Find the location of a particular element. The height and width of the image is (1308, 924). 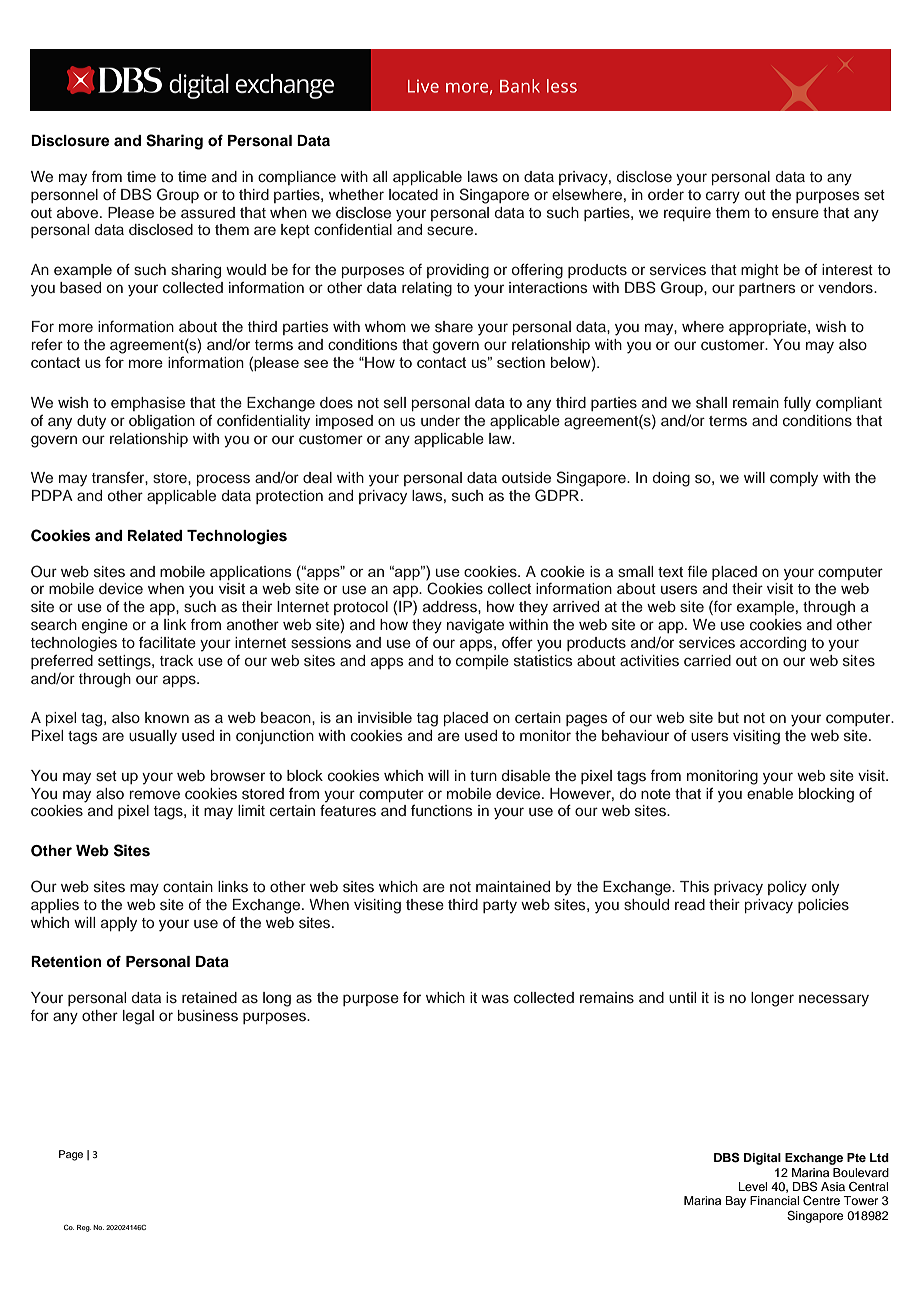

maintained is located at coordinates (513, 886).
